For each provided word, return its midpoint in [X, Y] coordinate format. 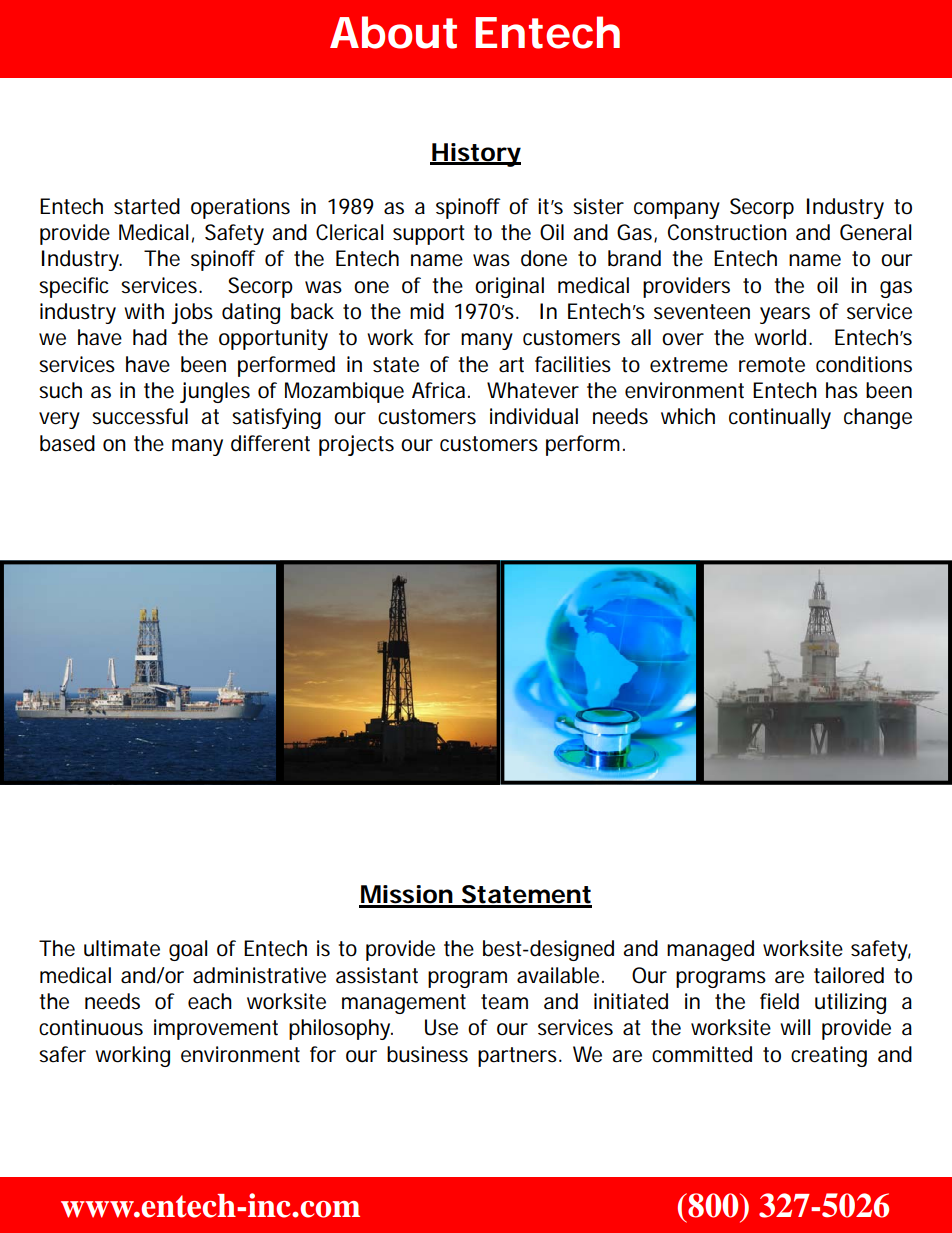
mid [427, 311]
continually [780, 418]
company [677, 210]
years [785, 315]
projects [356, 445]
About [393, 32]
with [144, 311]
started [147, 206]
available [558, 975]
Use [441, 1027]
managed [710, 950]
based [67, 443]
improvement [216, 1029]
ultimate [122, 948]
